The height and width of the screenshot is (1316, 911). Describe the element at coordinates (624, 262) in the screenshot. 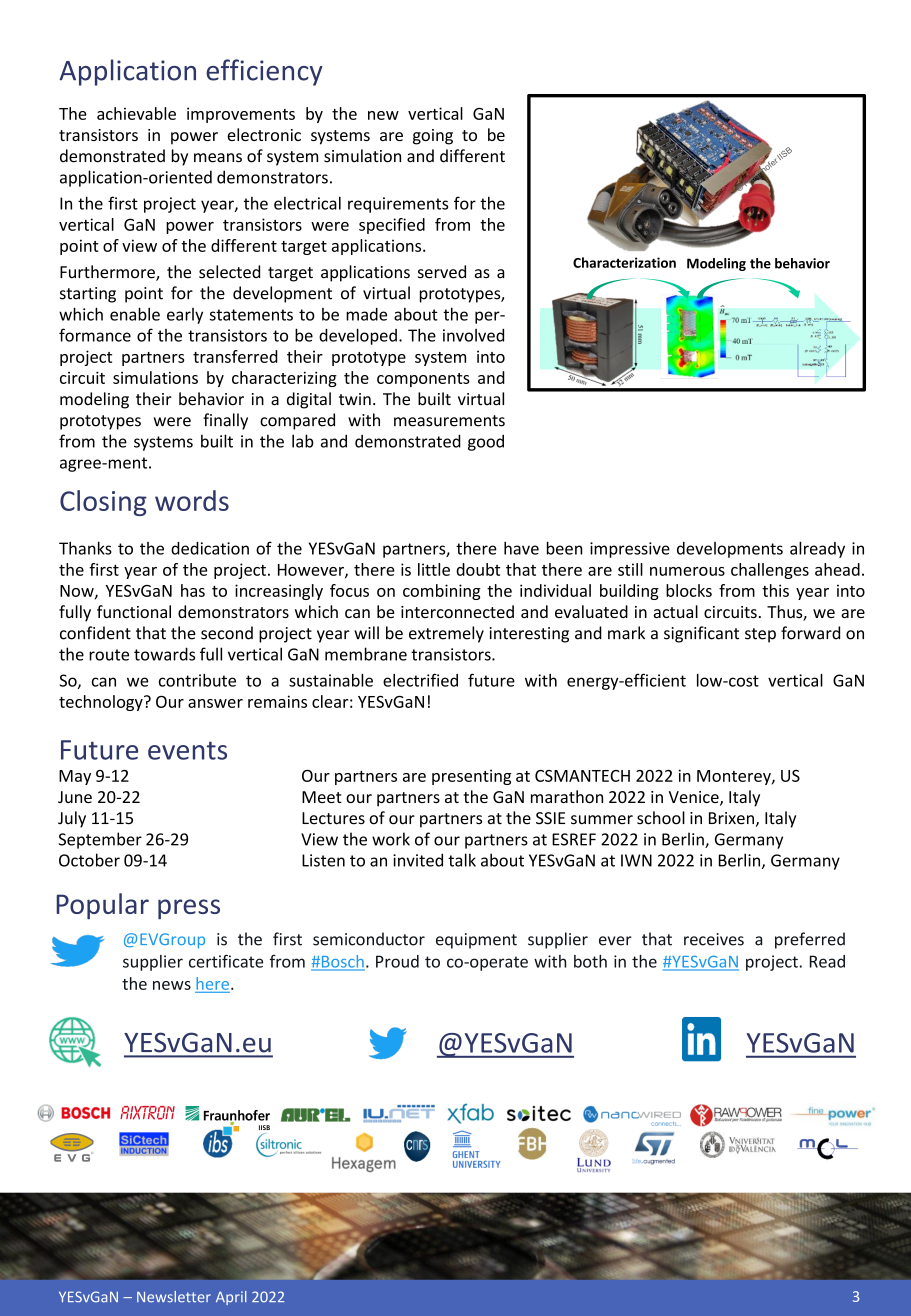

I see `Characterization` at that location.
